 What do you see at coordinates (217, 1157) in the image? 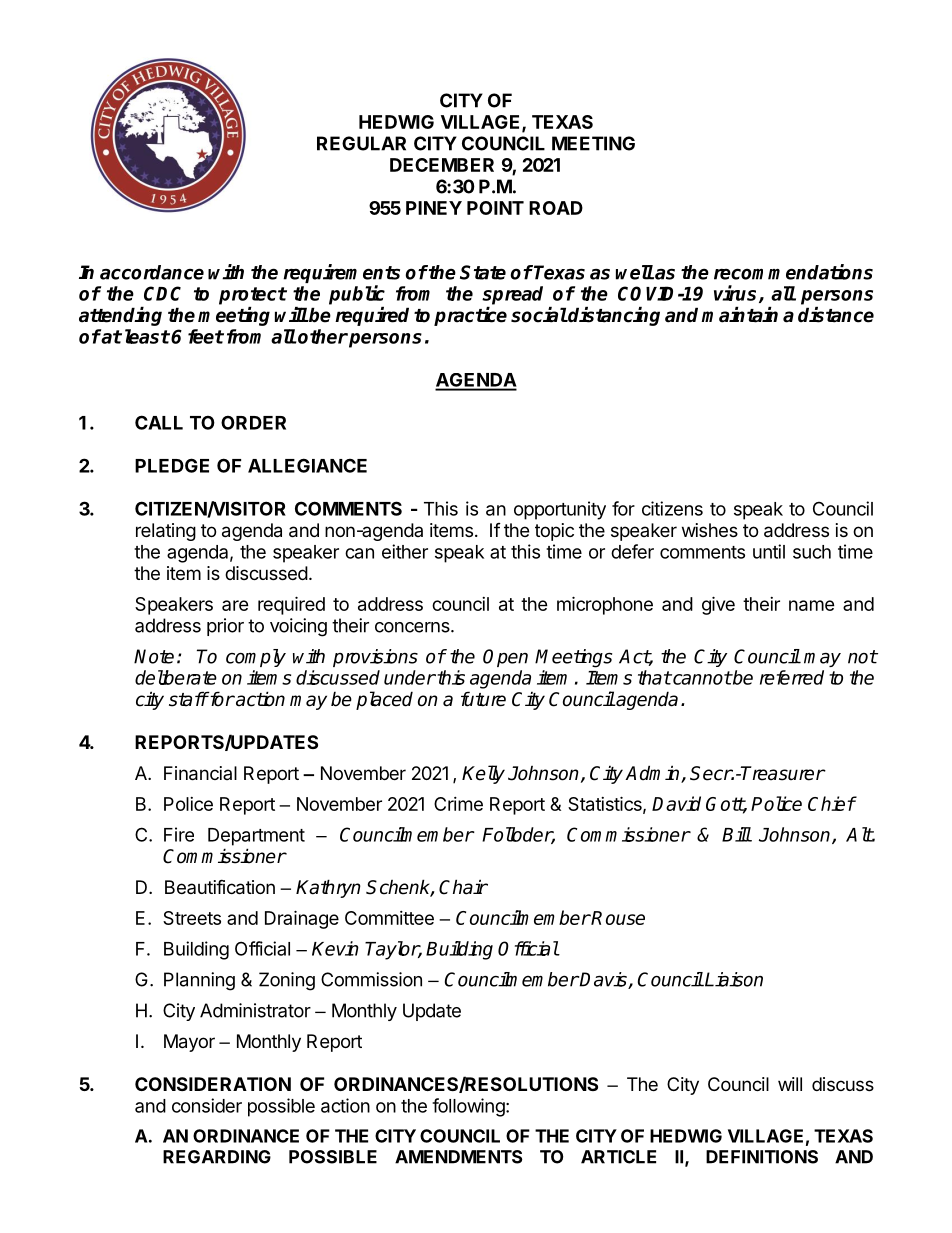
I see `REGARDING` at bounding box center [217, 1157].
